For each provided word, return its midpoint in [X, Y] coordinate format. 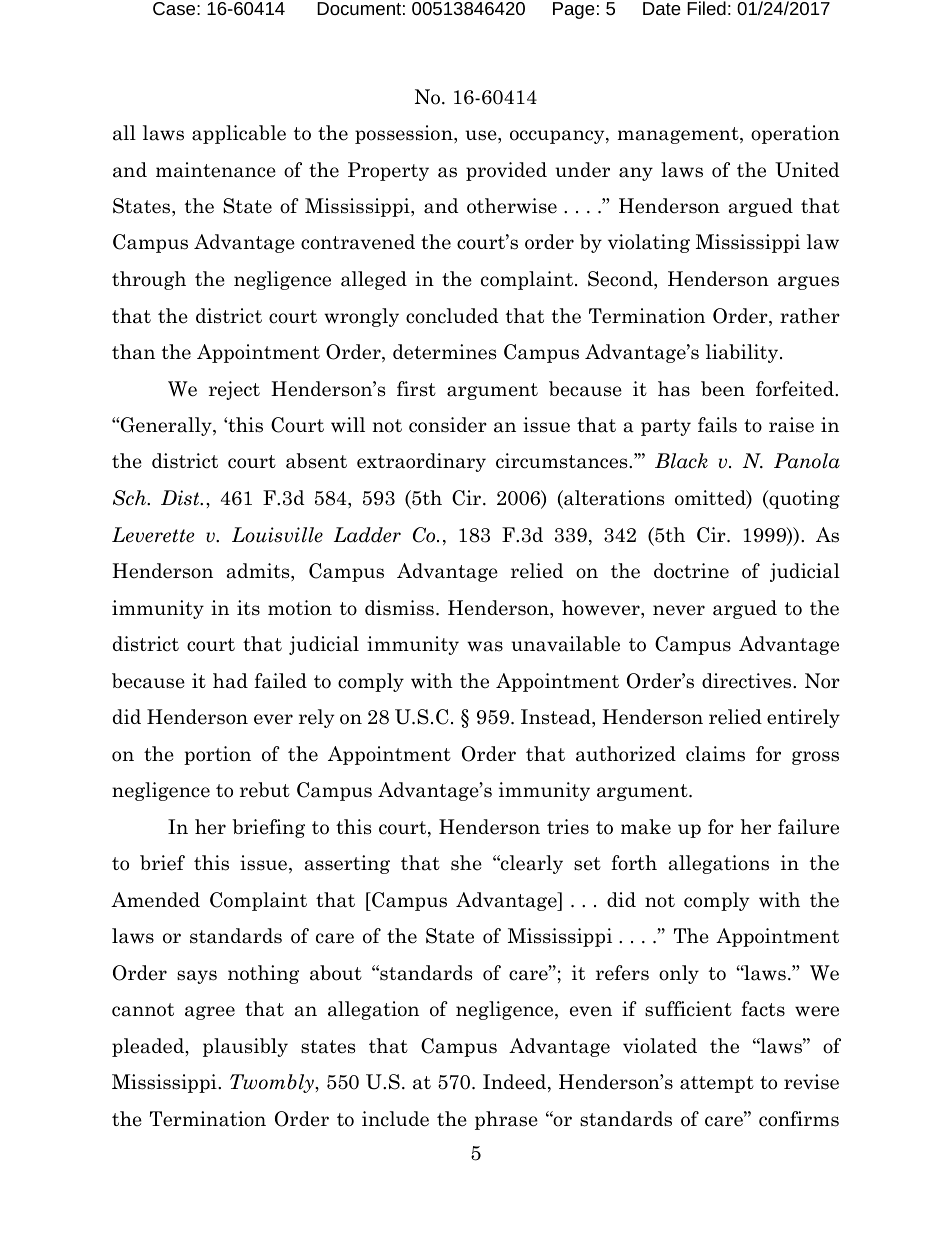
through [149, 280]
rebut [265, 790]
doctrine [691, 571]
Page [574, 10]
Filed [706, 8]
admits [259, 572]
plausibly [245, 1047]
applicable [239, 134]
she [466, 863]
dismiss [399, 608]
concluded [452, 316]
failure [808, 827]
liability [743, 353]
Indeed [516, 1083]
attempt [717, 1084]
